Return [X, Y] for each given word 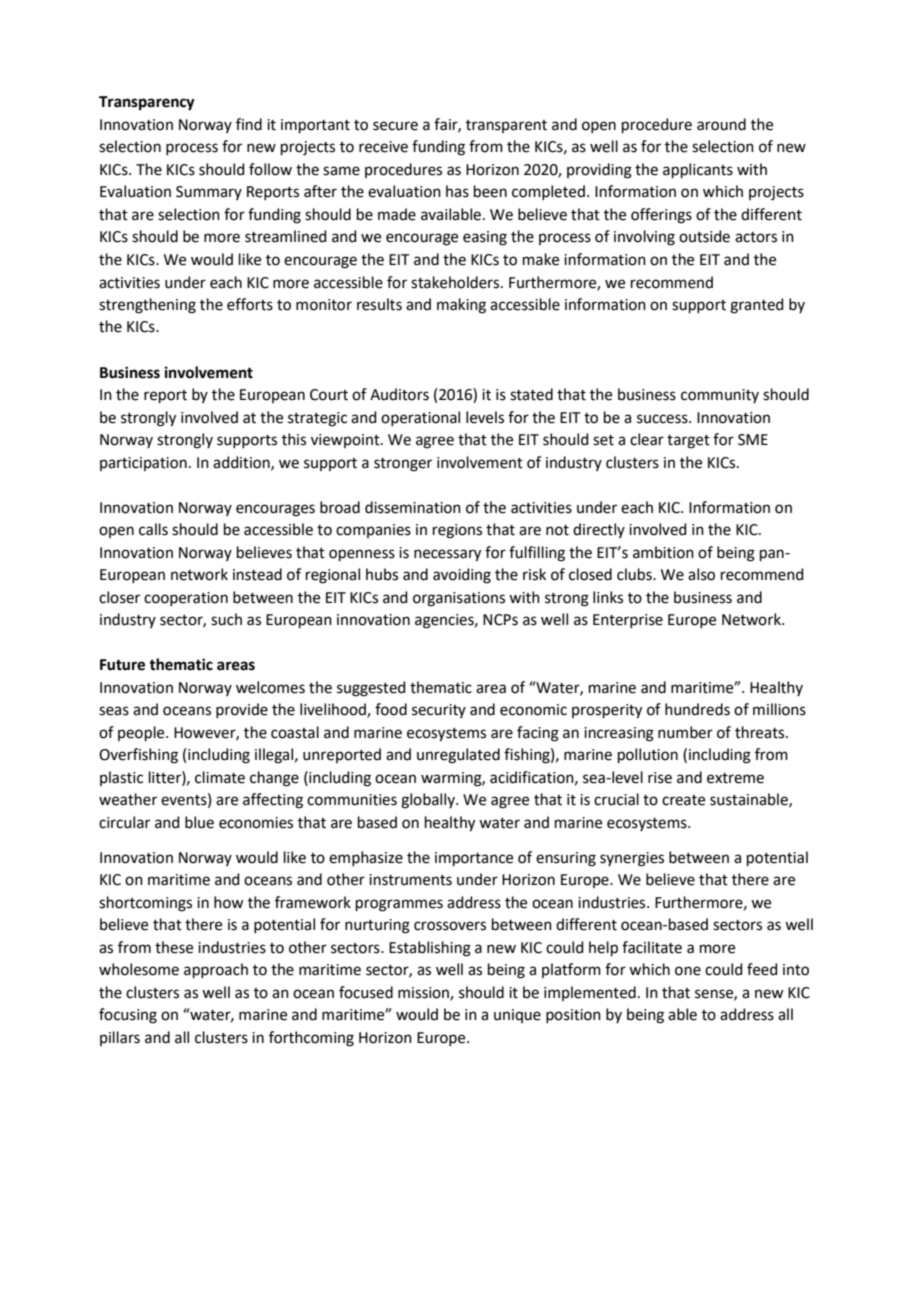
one [688, 971]
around [721, 124]
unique [517, 1016]
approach [216, 970]
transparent [506, 126]
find [249, 124]
